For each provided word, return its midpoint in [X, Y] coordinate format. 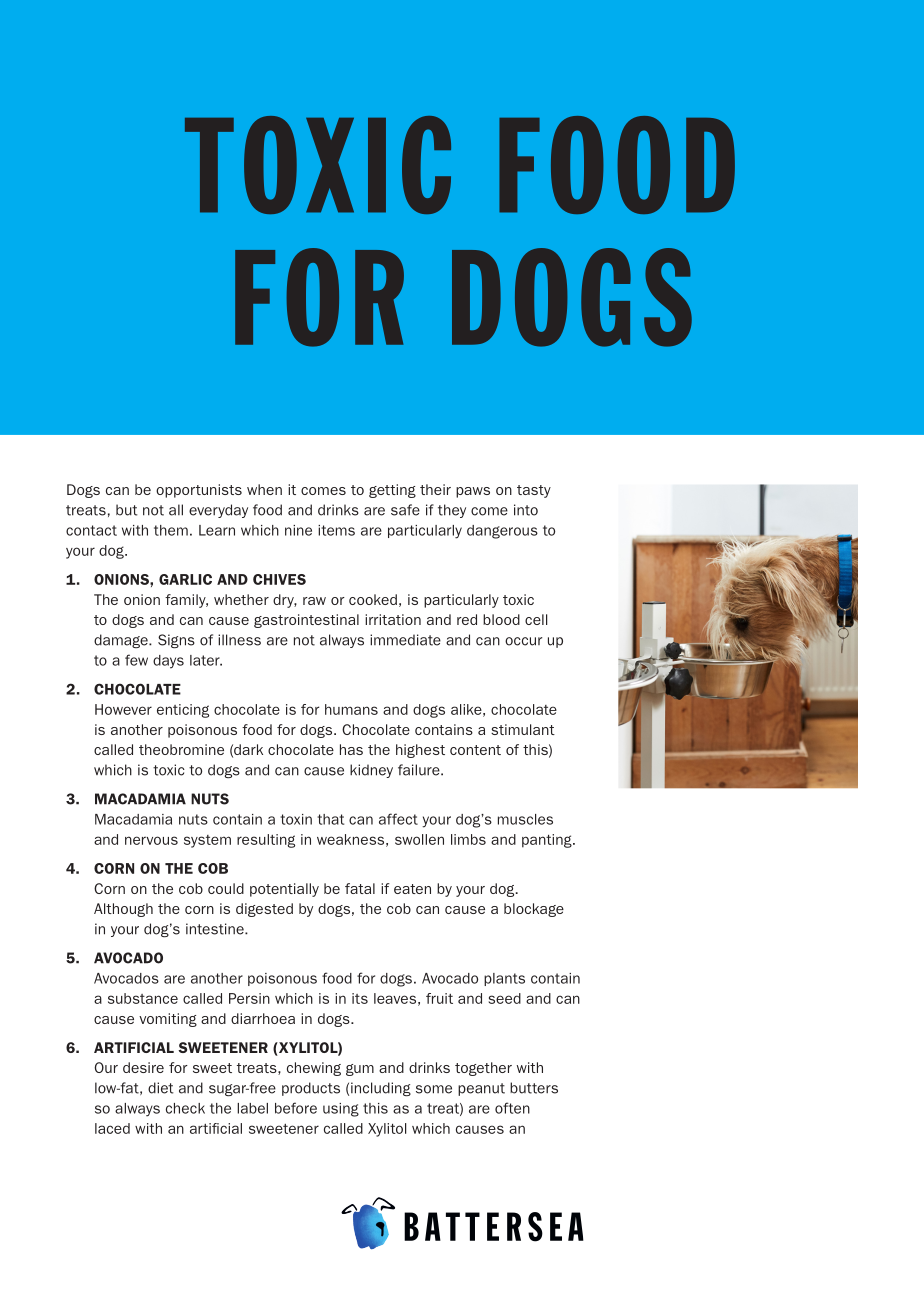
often [512, 1108]
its [360, 998]
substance [143, 998]
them [171, 530]
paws [473, 492]
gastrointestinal [306, 621]
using [341, 1110]
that [330, 819]
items [336, 530]
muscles [525, 819]
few [136, 660]
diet [161, 1088]
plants [504, 979]
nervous [151, 840]
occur [523, 641]
